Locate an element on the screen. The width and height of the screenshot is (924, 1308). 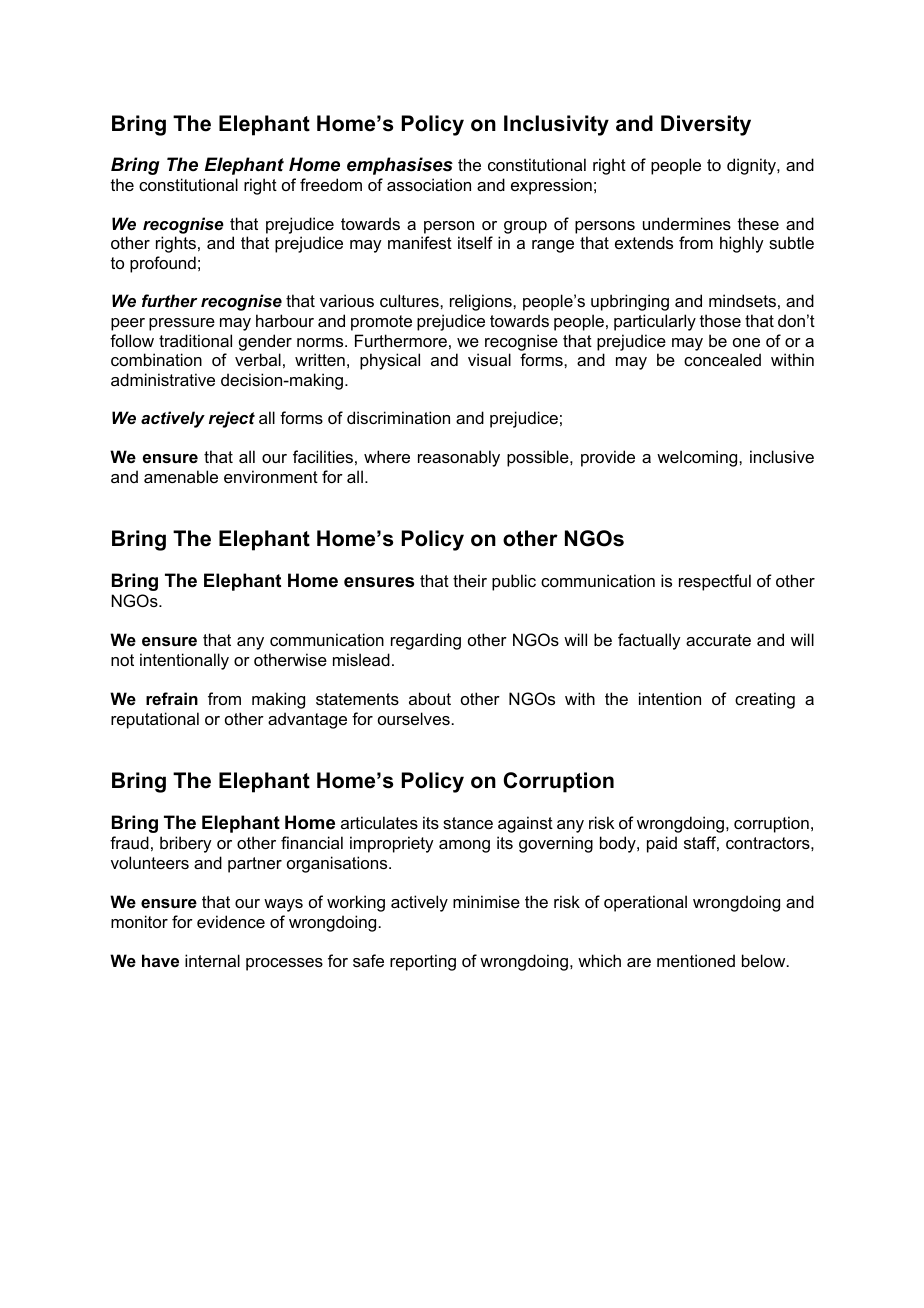
Diversity is located at coordinates (706, 125).
